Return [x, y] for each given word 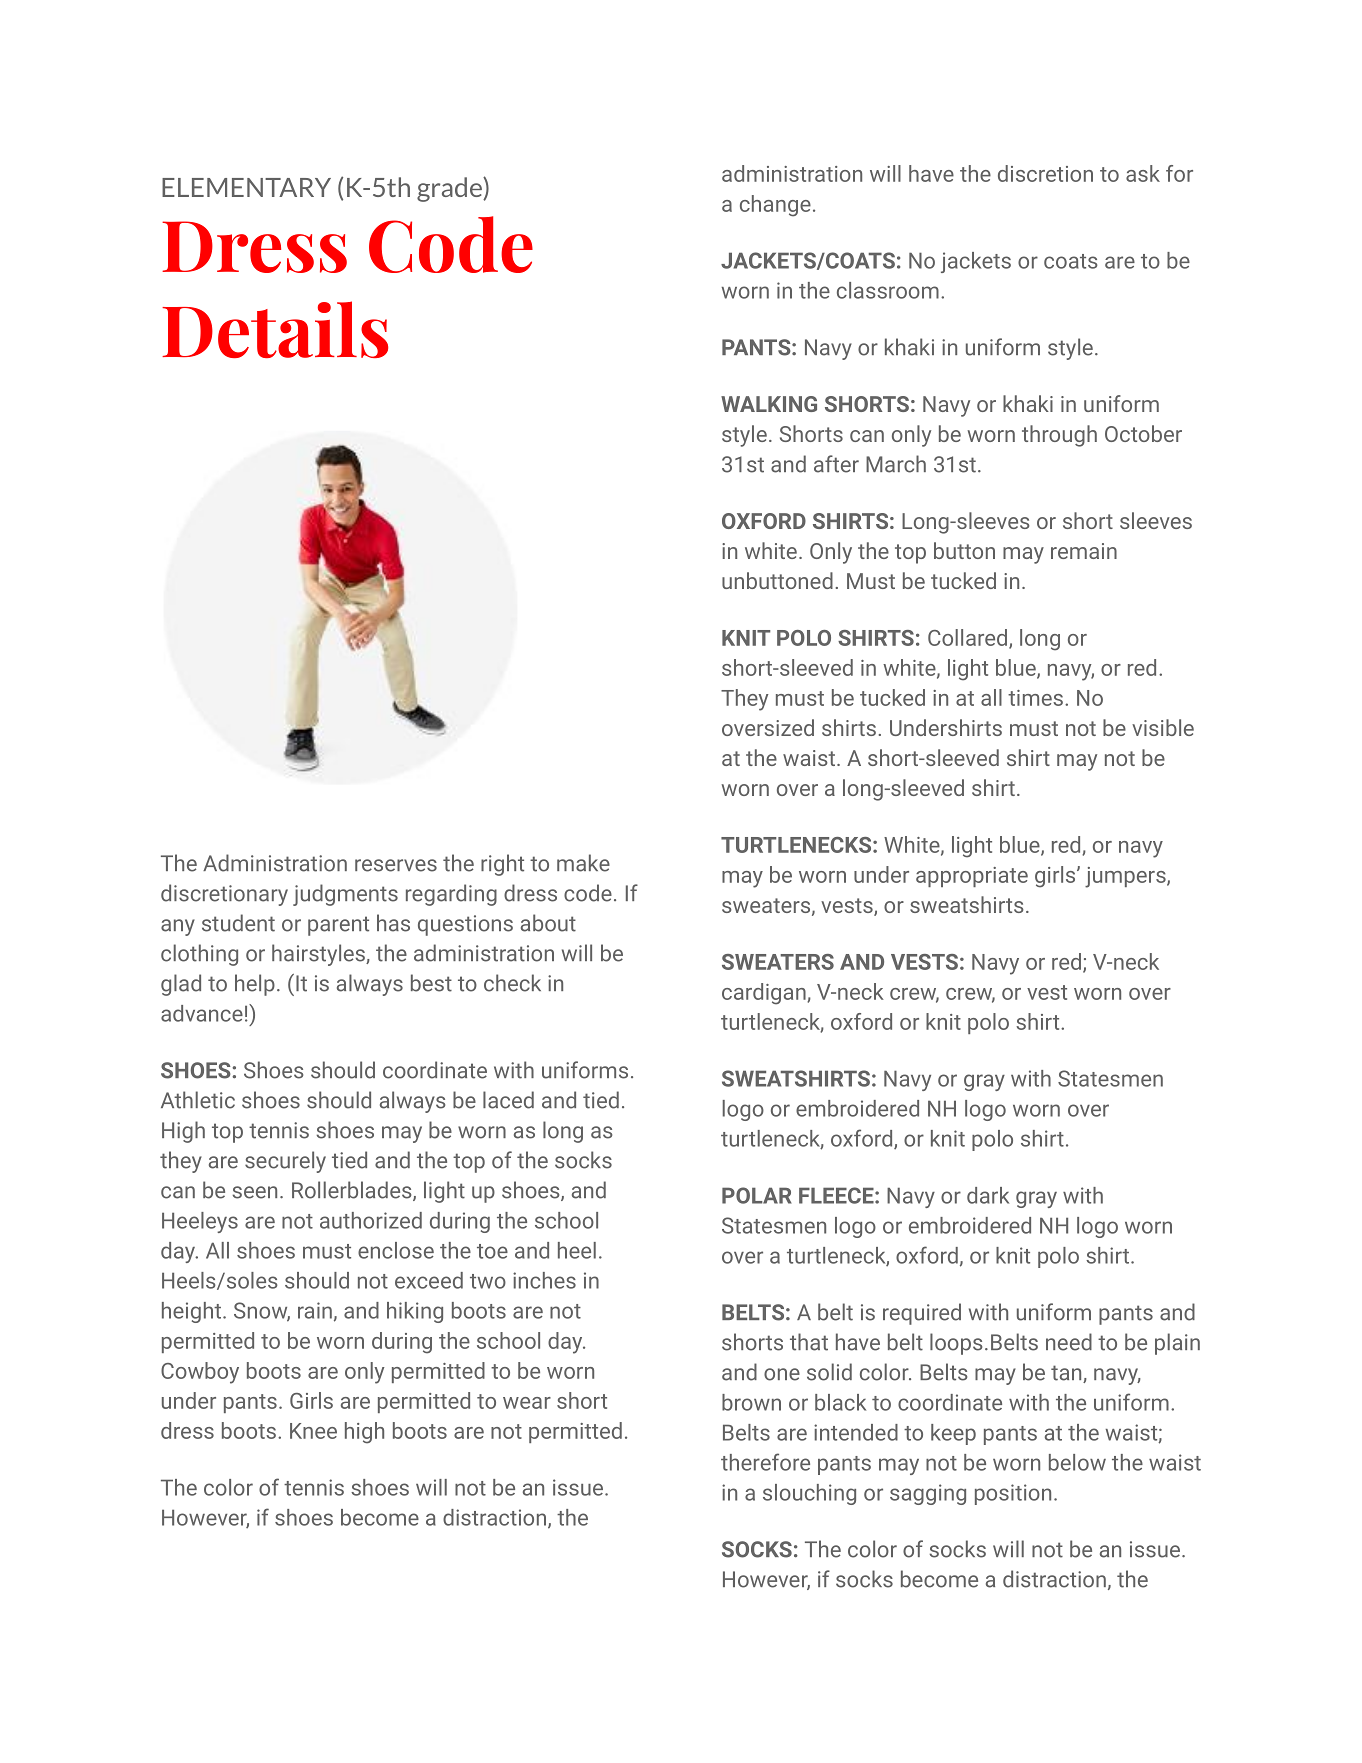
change [775, 206]
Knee [313, 1431]
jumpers [1126, 877]
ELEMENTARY [246, 187]
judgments [345, 895]
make [583, 863]
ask [1143, 173]
